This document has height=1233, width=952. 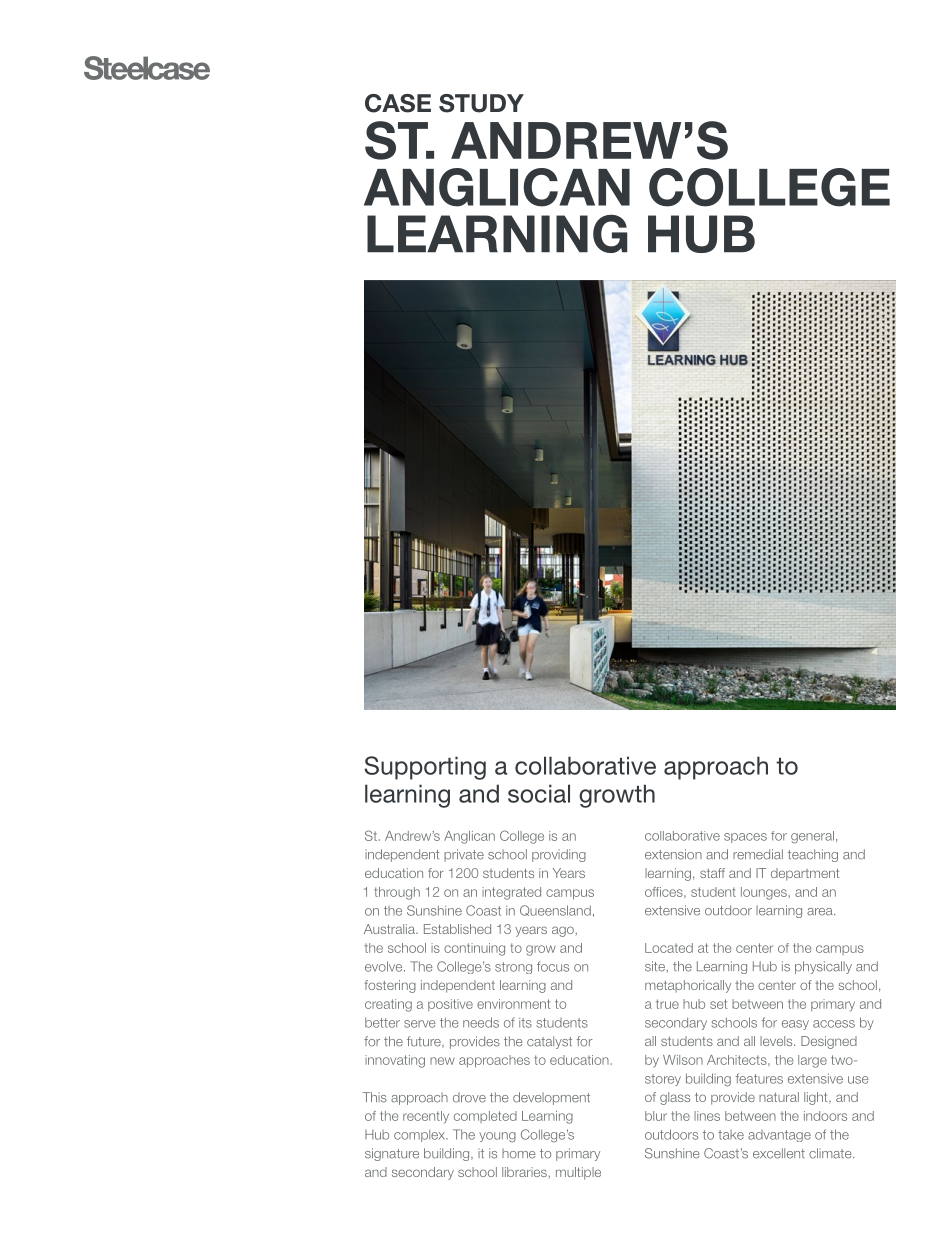 I want to click on CASE, so click(x=398, y=103).
